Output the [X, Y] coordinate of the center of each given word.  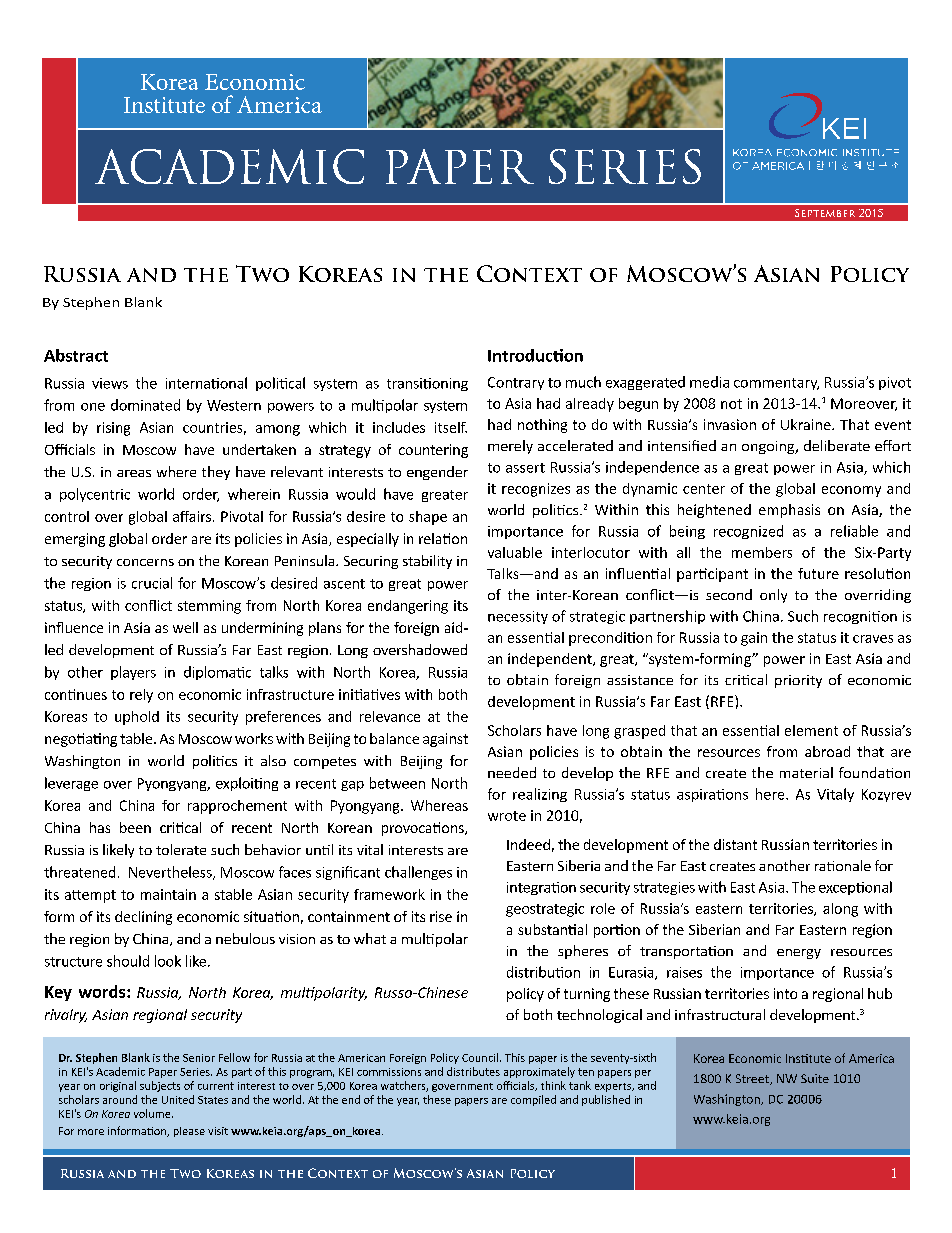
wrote [507, 816]
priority [798, 681]
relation [443, 538]
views [110, 383]
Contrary [516, 383]
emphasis [789, 511]
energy [799, 954]
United [178, 1099]
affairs [192, 516]
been [135, 827]
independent [551, 660]
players [133, 673]
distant [735, 844]
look [168, 961]
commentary [776, 384]
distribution [543, 972]
